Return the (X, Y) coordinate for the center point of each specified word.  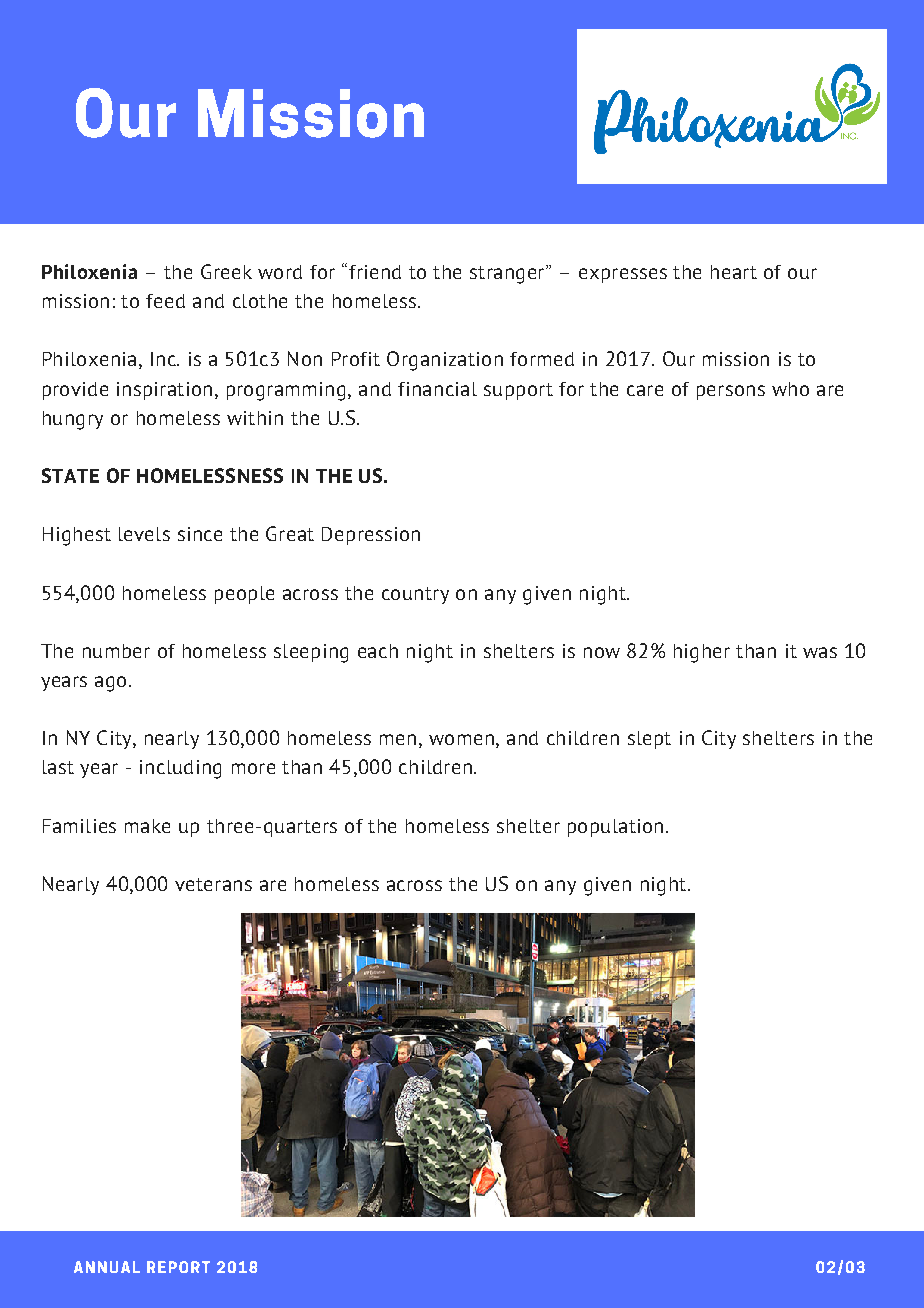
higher (702, 653)
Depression (371, 536)
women (461, 739)
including (180, 769)
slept (649, 740)
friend (375, 272)
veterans (213, 884)
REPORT (178, 1267)
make (147, 826)
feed (165, 301)
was (820, 652)
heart (734, 272)
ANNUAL (107, 1267)
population (615, 828)
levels (144, 534)
